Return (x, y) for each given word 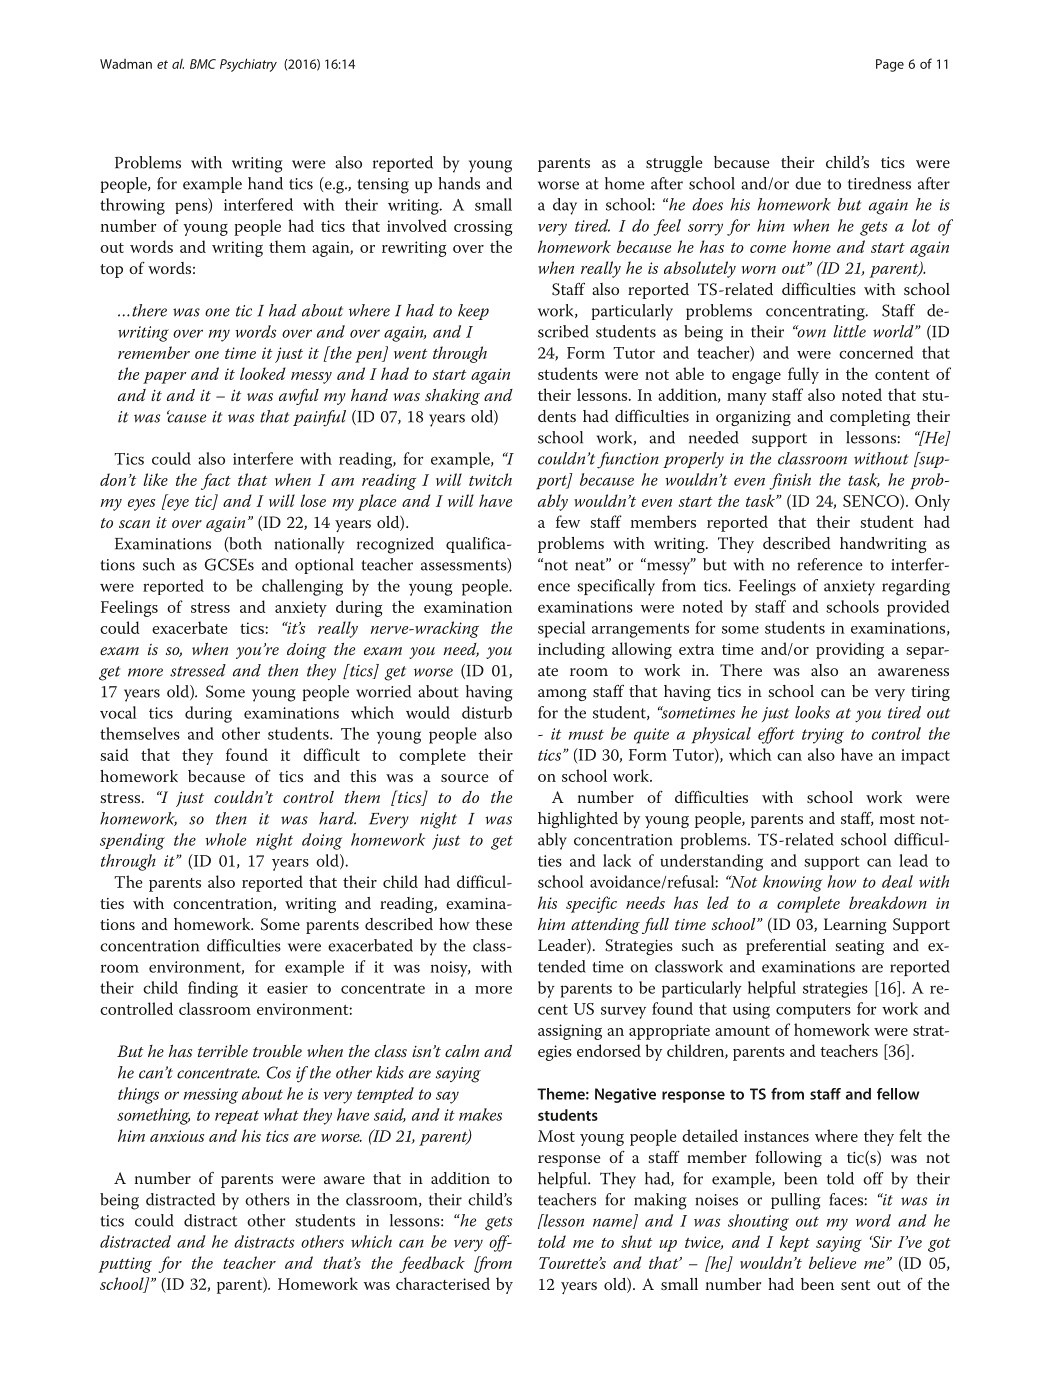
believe (832, 1262)
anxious (177, 1136)
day (565, 206)
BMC (203, 64)
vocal (118, 712)
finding (213, 989)
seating (859, 947)
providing (850, 650)
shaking (452, 397)
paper (165, 378)
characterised (443, 1283)
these (494, 924)
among (562, 695)
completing (870, 418)
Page (890, 65)
